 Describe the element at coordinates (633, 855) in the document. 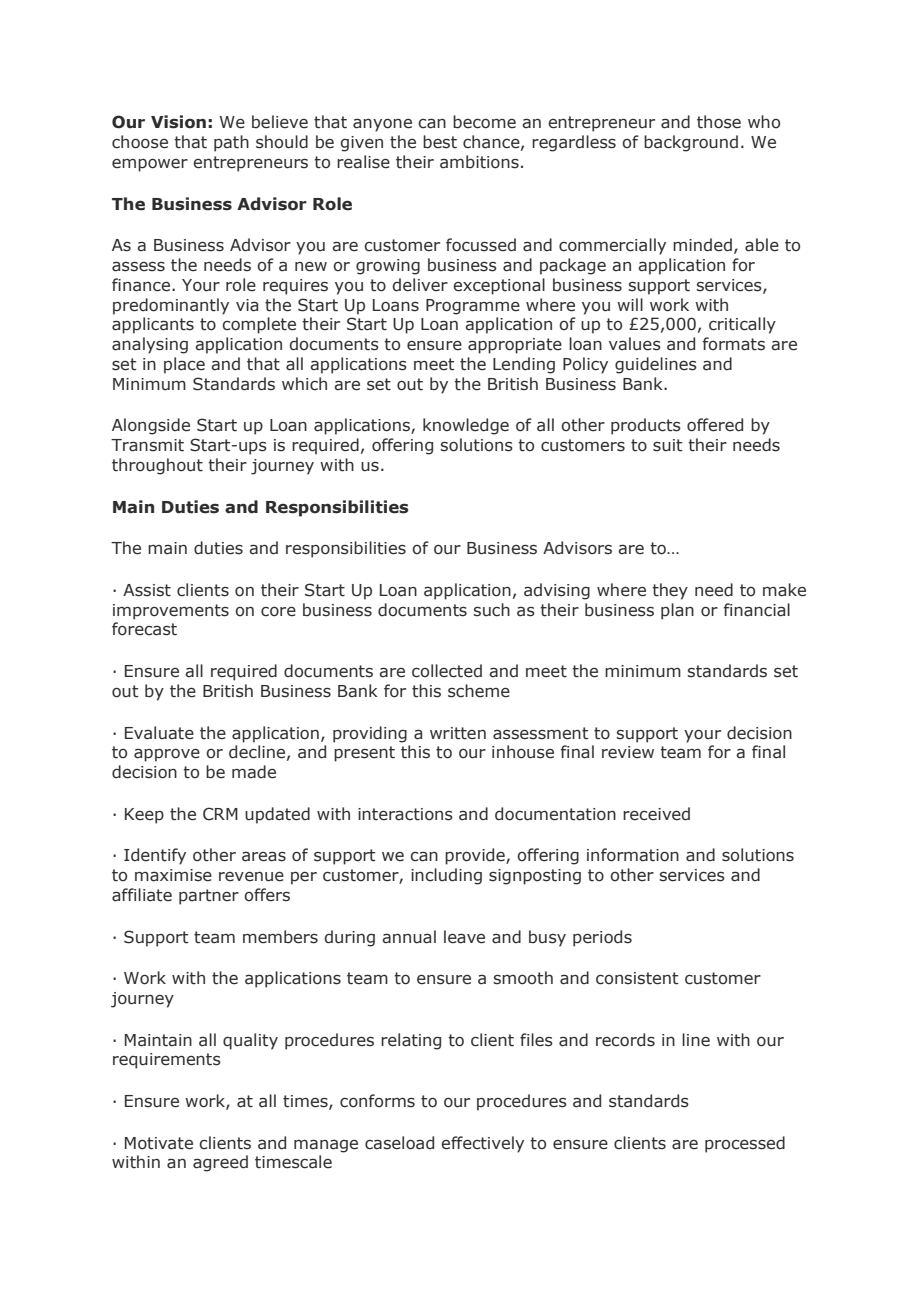

I see `information` at that location.
